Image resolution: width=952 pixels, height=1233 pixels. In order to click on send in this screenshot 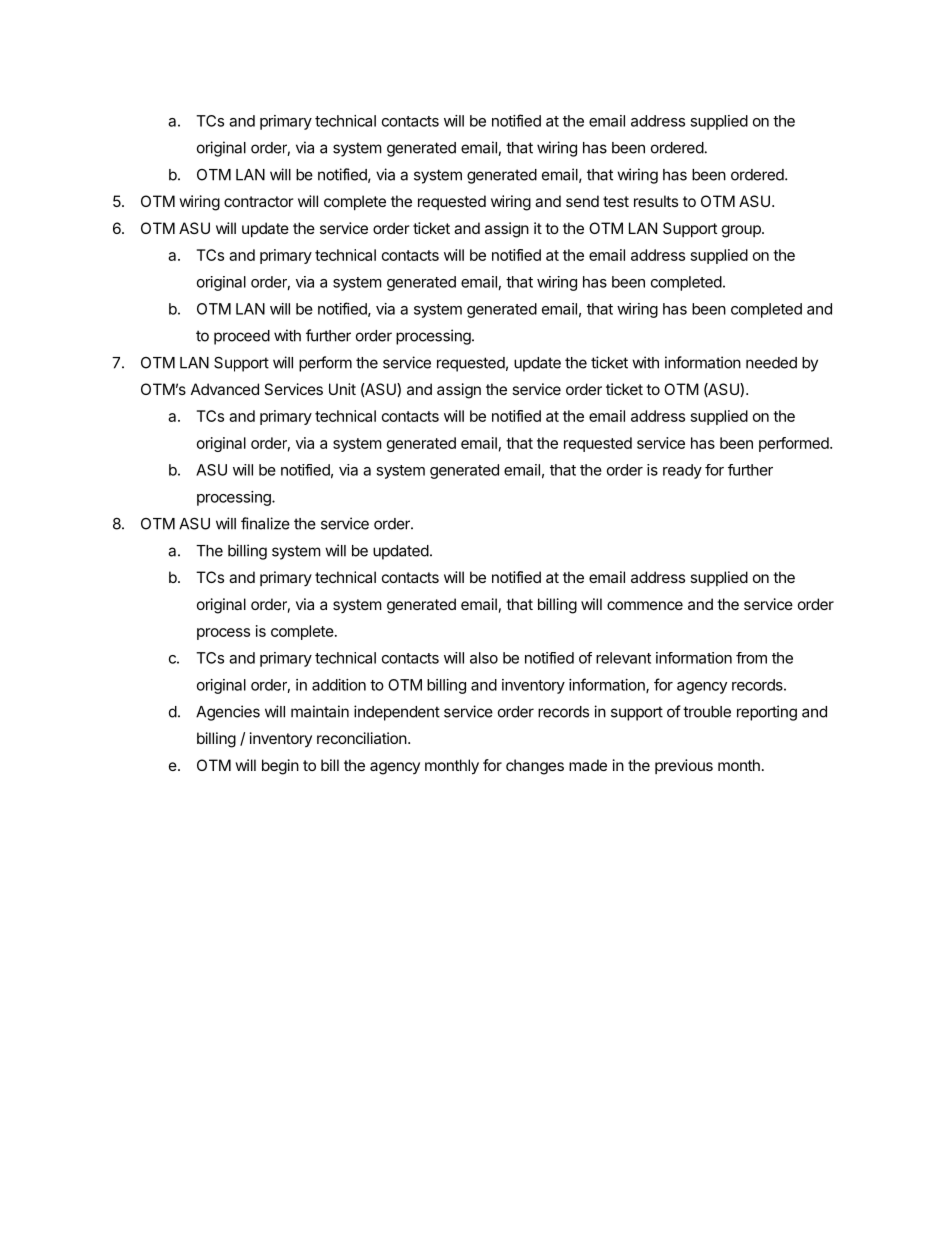, I will do `click(582, 201)`.
